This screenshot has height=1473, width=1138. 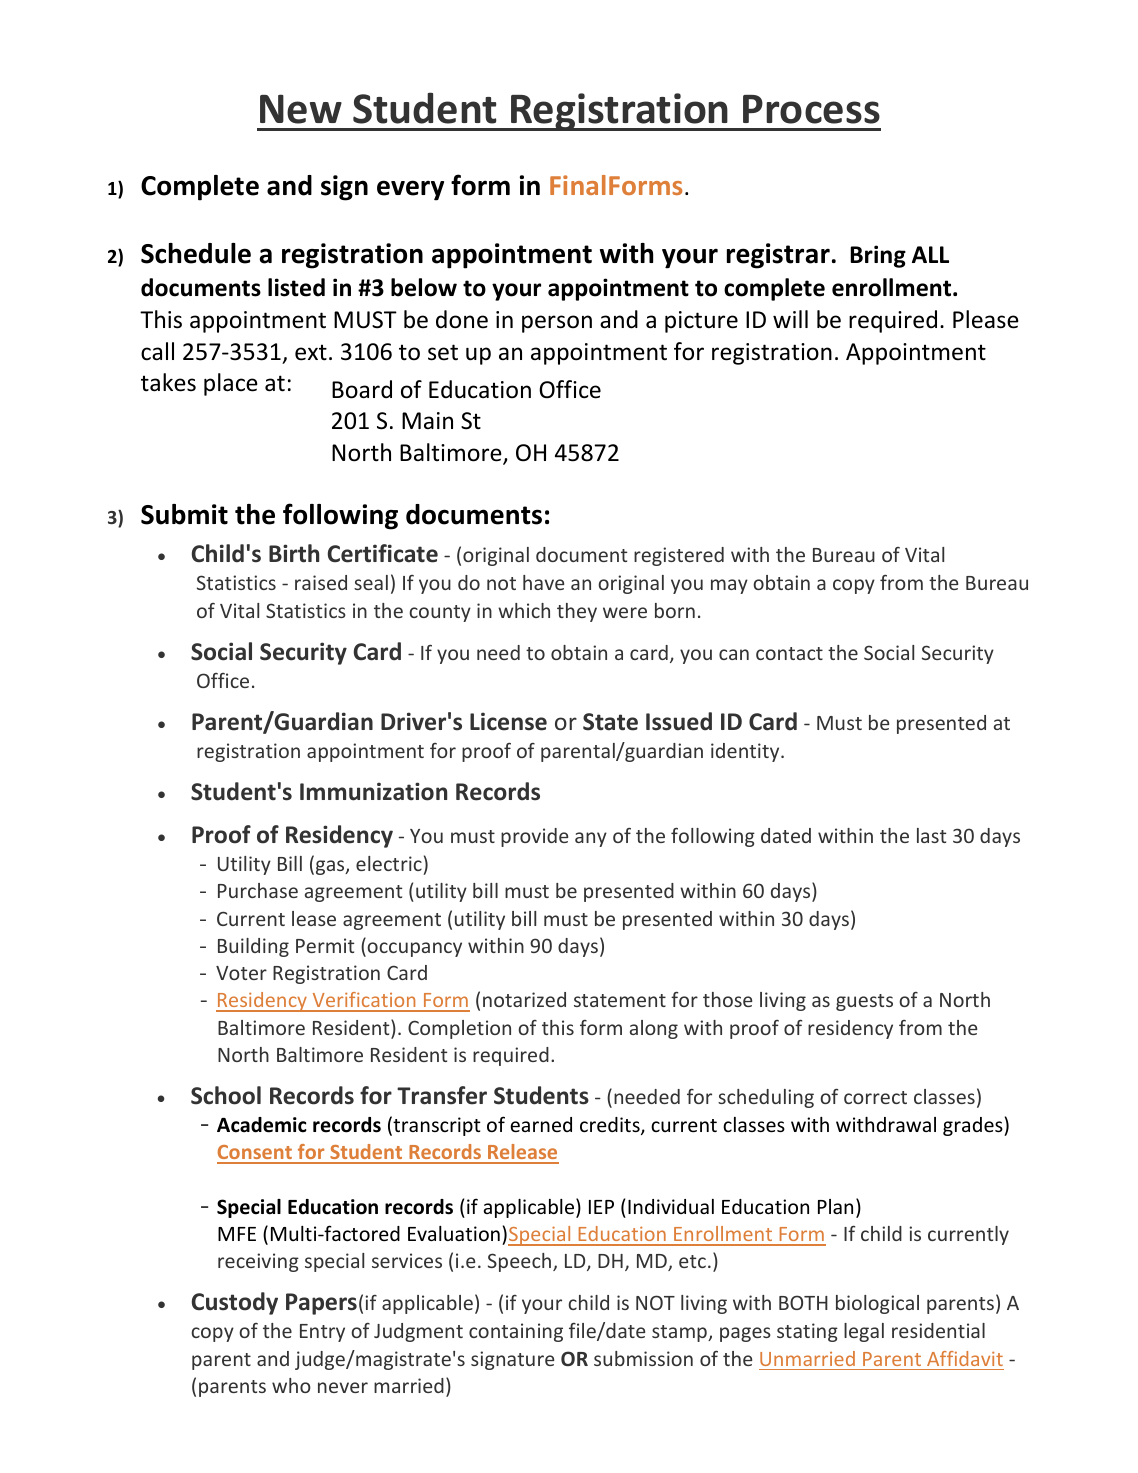 What do you see at coordinates (410, 190) in the screenshot?
I see `every` at bounding box center [410, 190].
